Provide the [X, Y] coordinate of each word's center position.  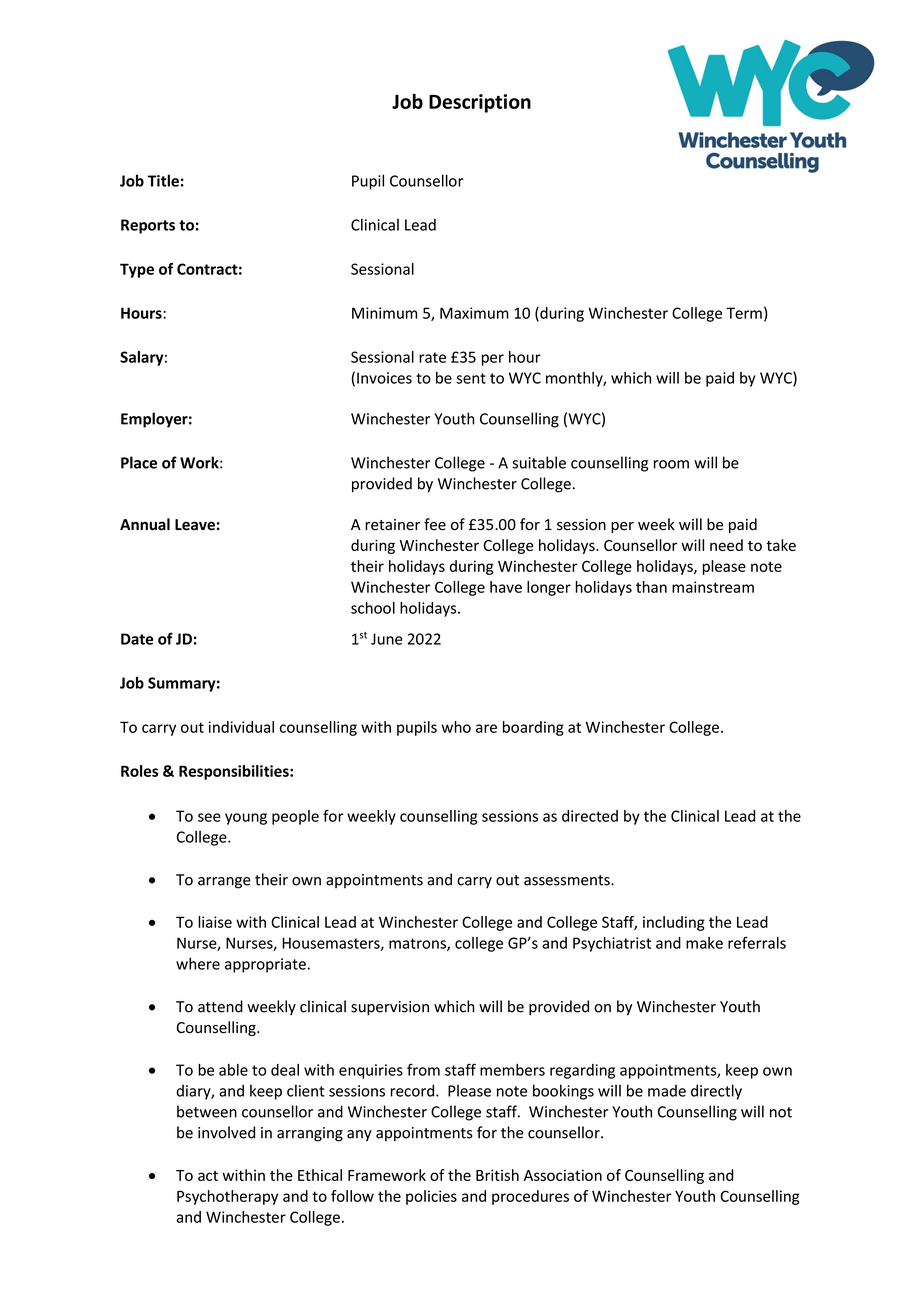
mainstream [713, 587]
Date [137, 639]
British [497, 1175]
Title [163, 180]
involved [226, 1132]
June [387, 639]
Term [744, 313]
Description [480, 103]
